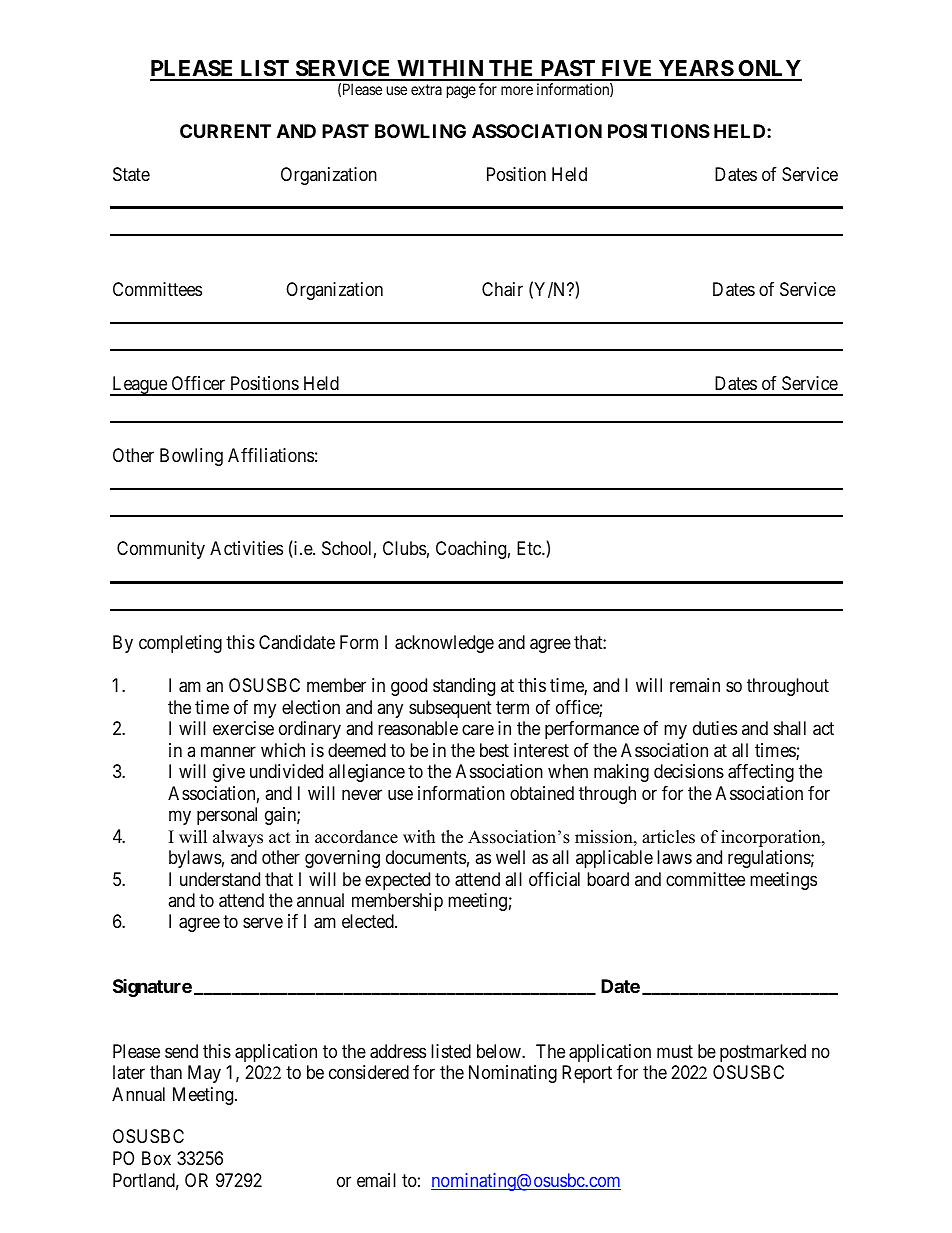 This screenshot has width=952, height=1233. I want to click on remain, so click(695, 685).
